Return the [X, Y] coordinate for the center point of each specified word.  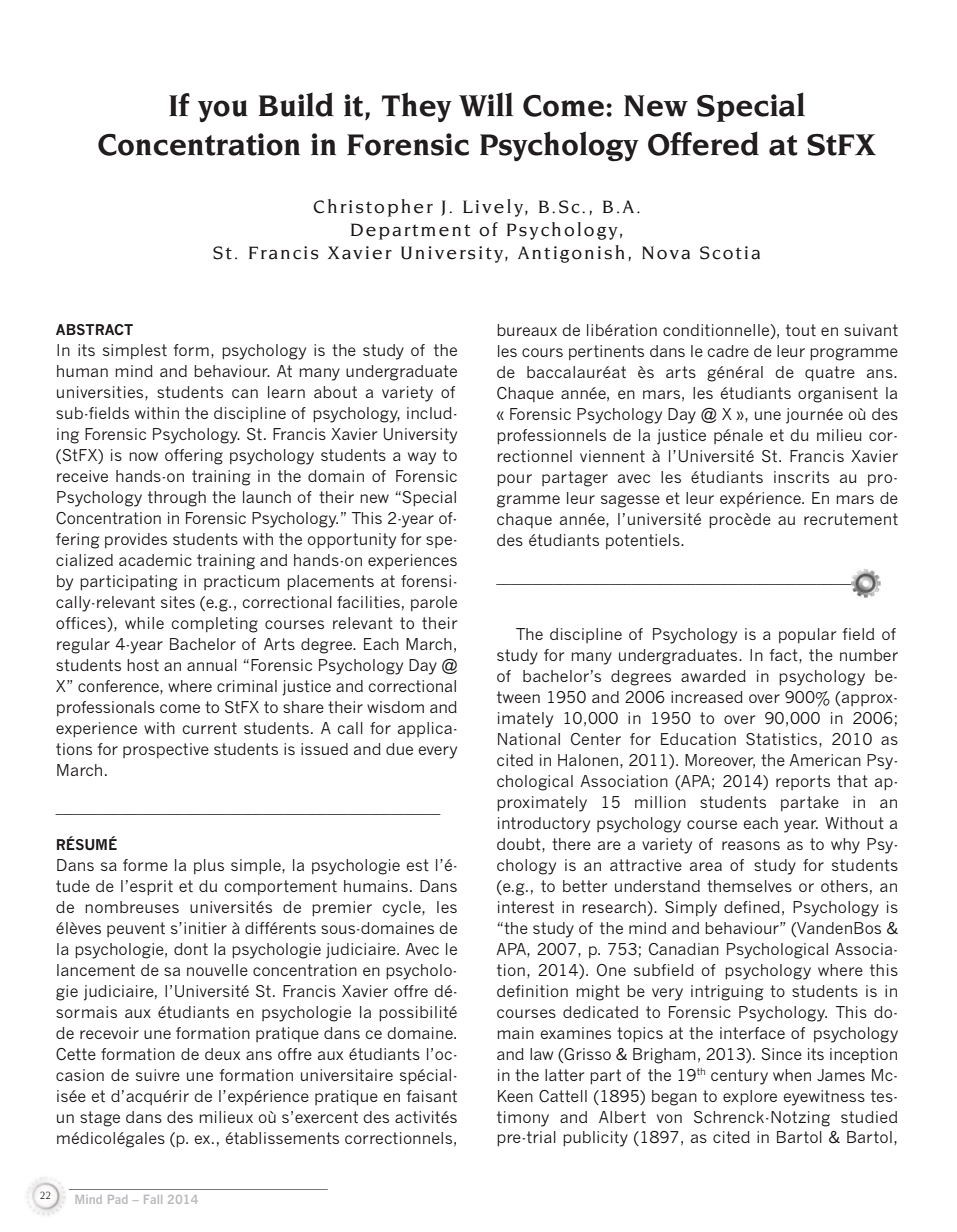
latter [564, 1075]
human [82, 371]
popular [807, 635]
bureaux [527, 330]
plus [209, 866]
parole [434, 603]
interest [526, 907]
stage [100, 1119]
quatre [830, 373]
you [223, 111]
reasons [751, 845]
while [144, 623]
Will [486, 104]
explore [750, 1097]
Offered [703, 143]
